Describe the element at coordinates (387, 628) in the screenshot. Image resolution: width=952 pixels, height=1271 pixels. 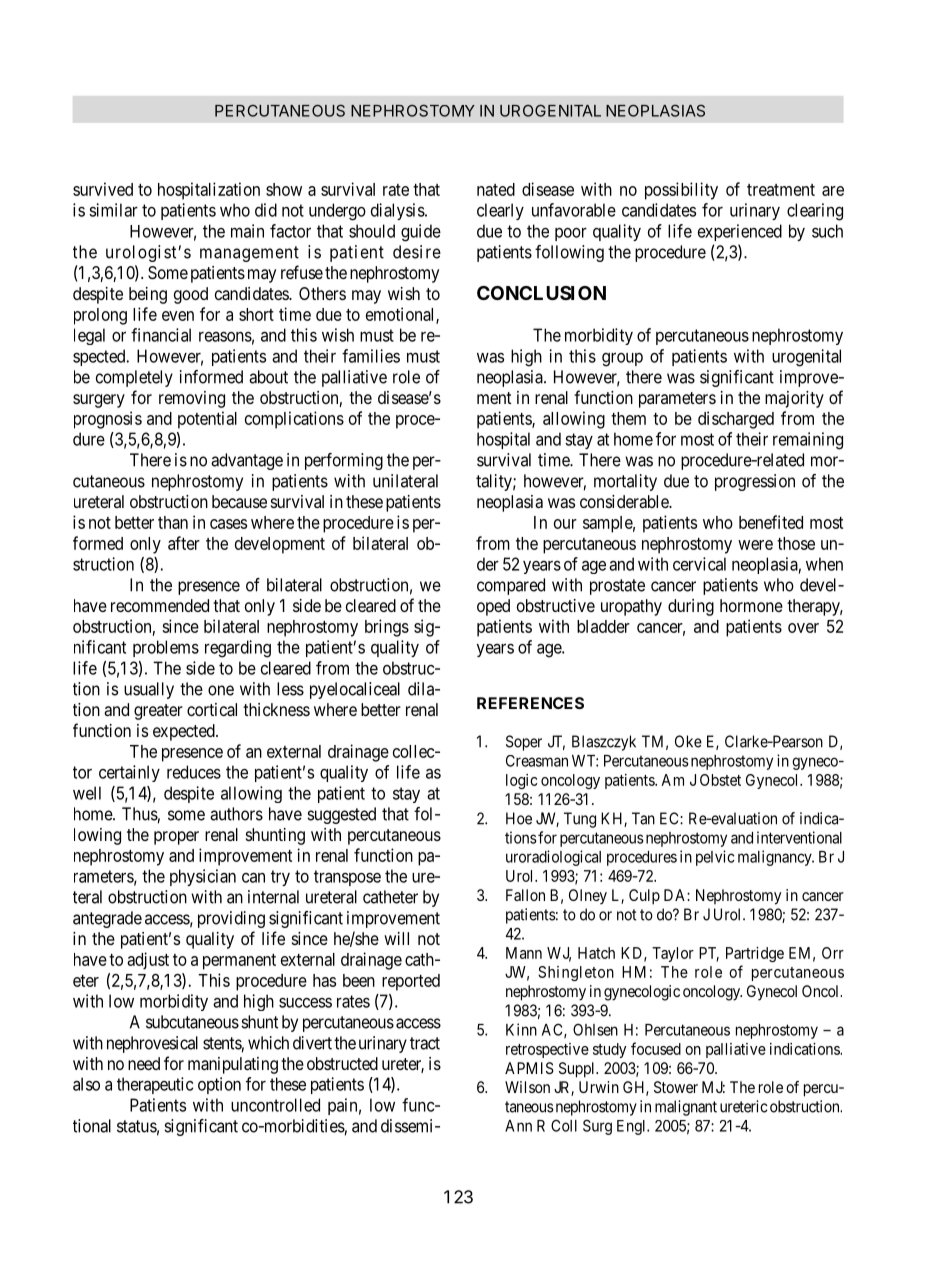
I see `brings` at that location.
